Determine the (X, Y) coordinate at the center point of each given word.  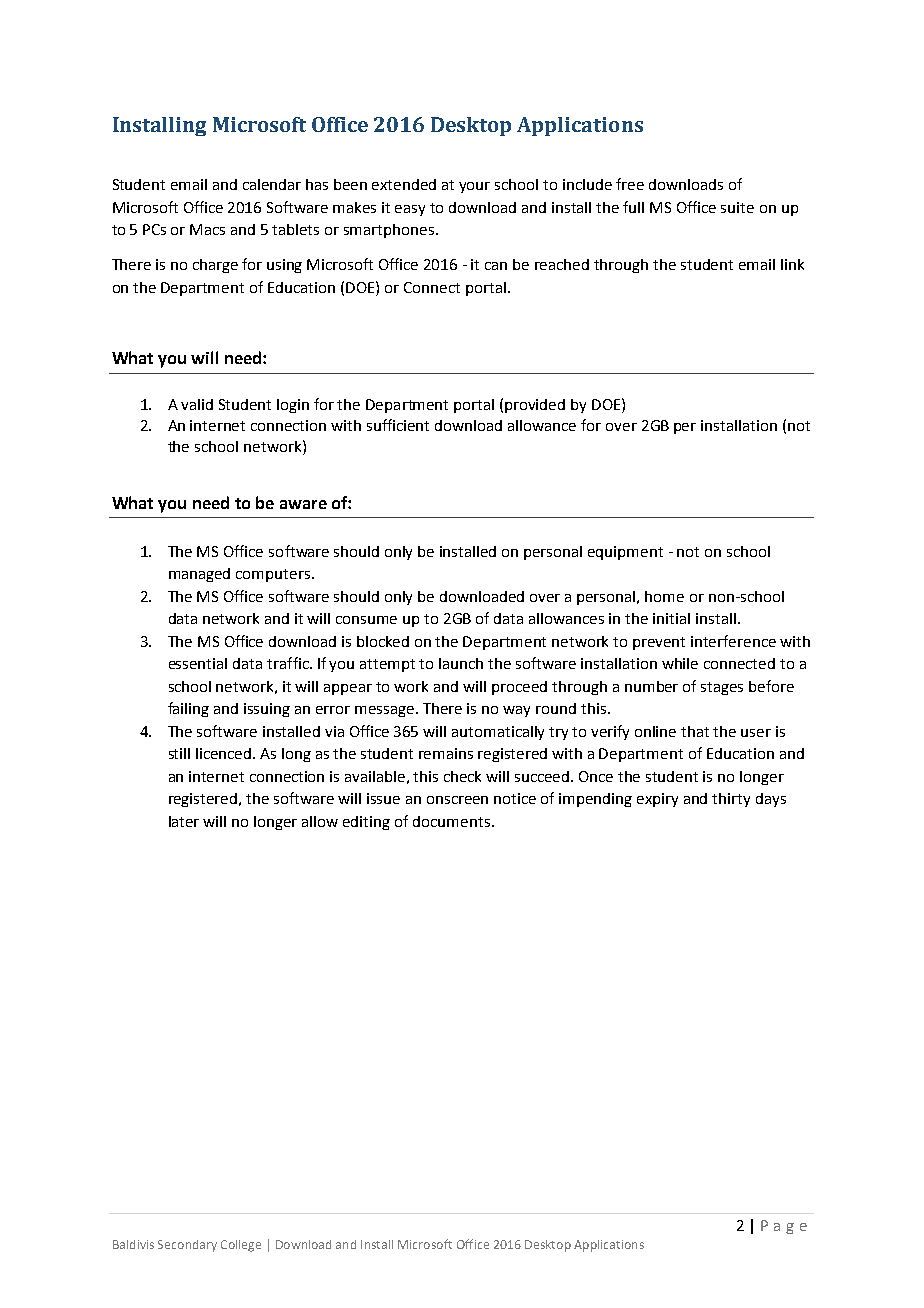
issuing (267, 710)
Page (784, 1227)
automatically (498, 733)
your (474, 187)
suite (737, 207)
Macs (207, 229)
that (695, 731)
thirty (731, 800)
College (241, 1246)
